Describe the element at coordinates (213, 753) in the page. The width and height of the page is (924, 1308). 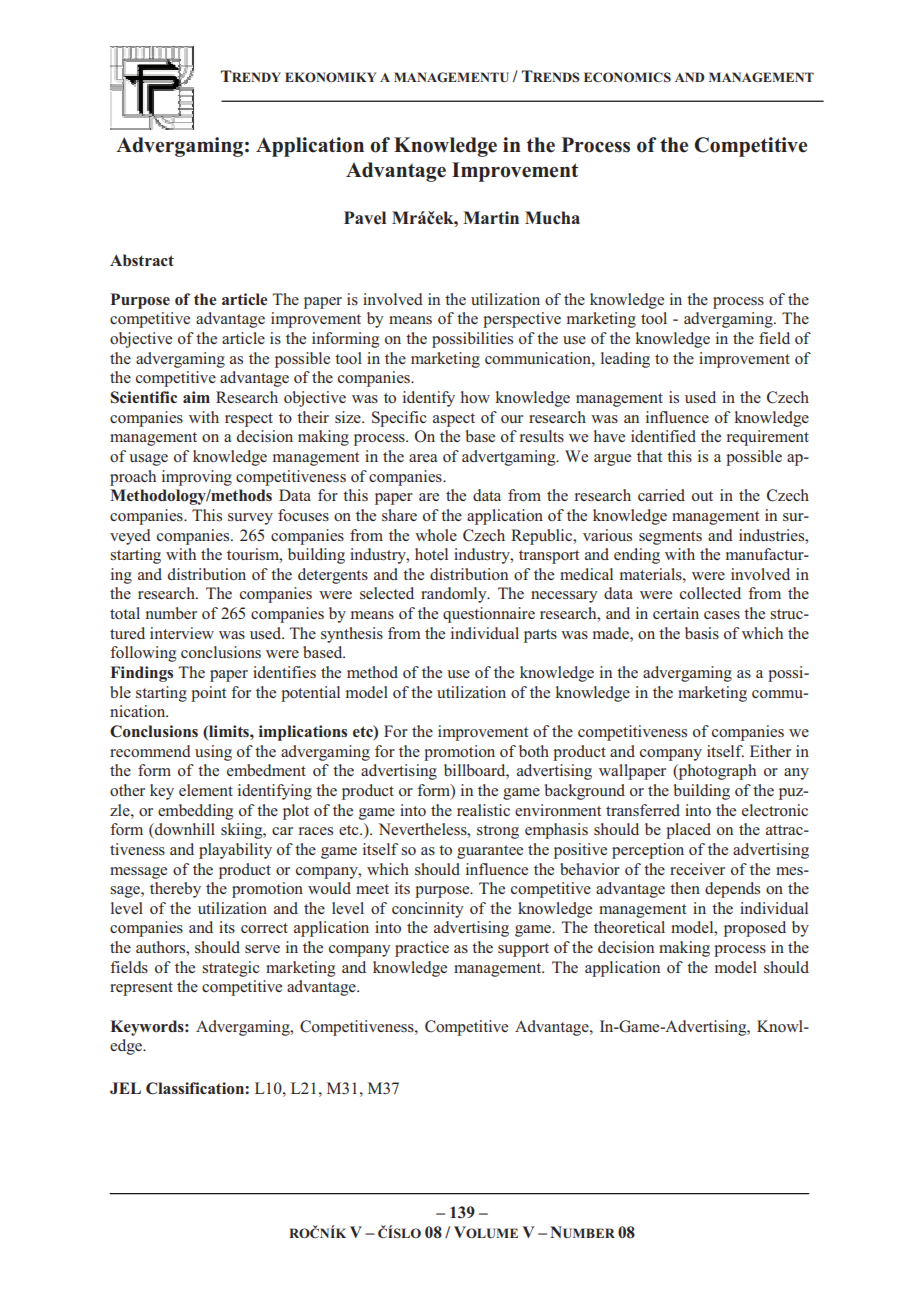
I see `using` at that location.
